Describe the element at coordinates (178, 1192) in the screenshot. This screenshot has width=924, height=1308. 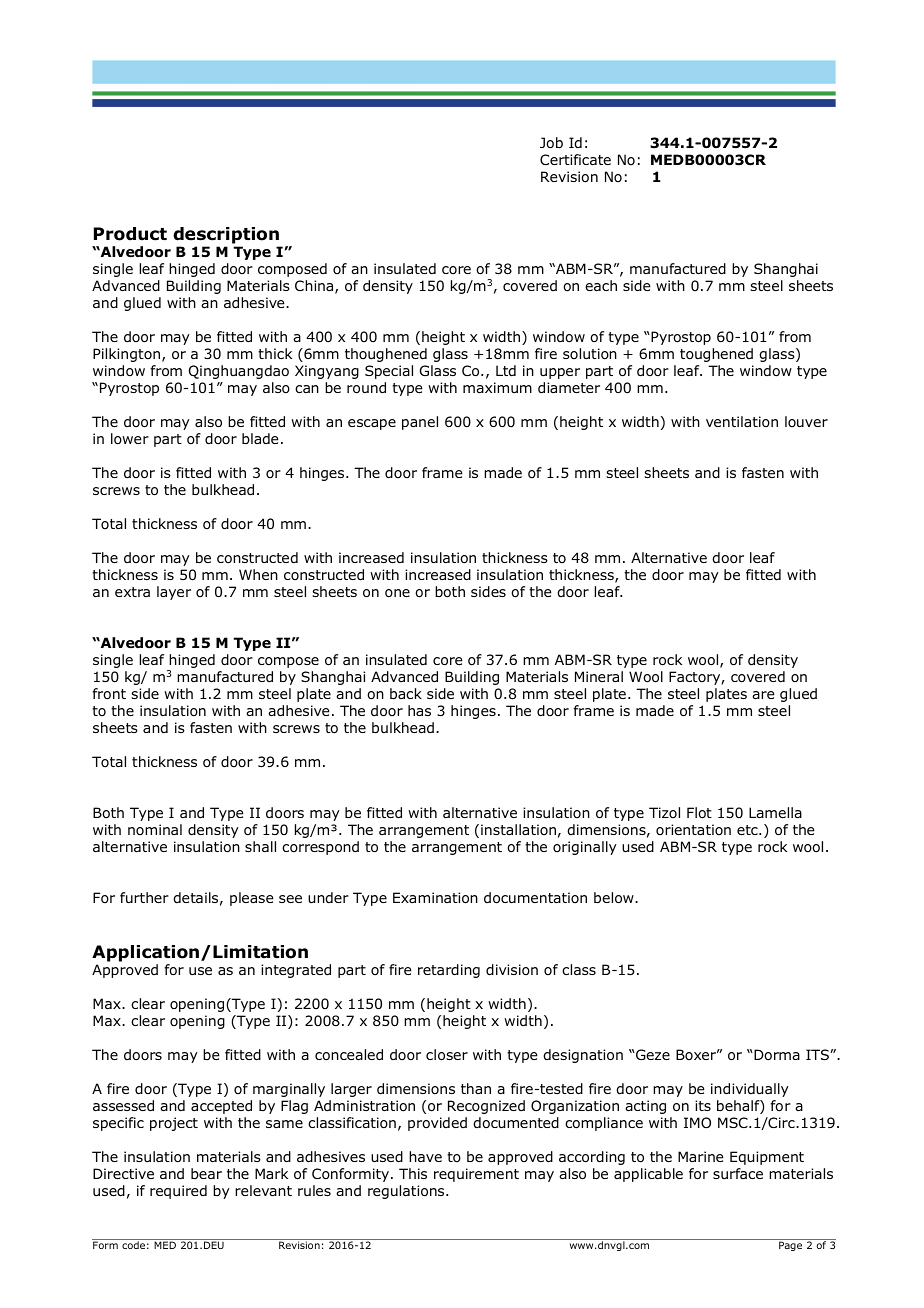
I see `required` at that location.
